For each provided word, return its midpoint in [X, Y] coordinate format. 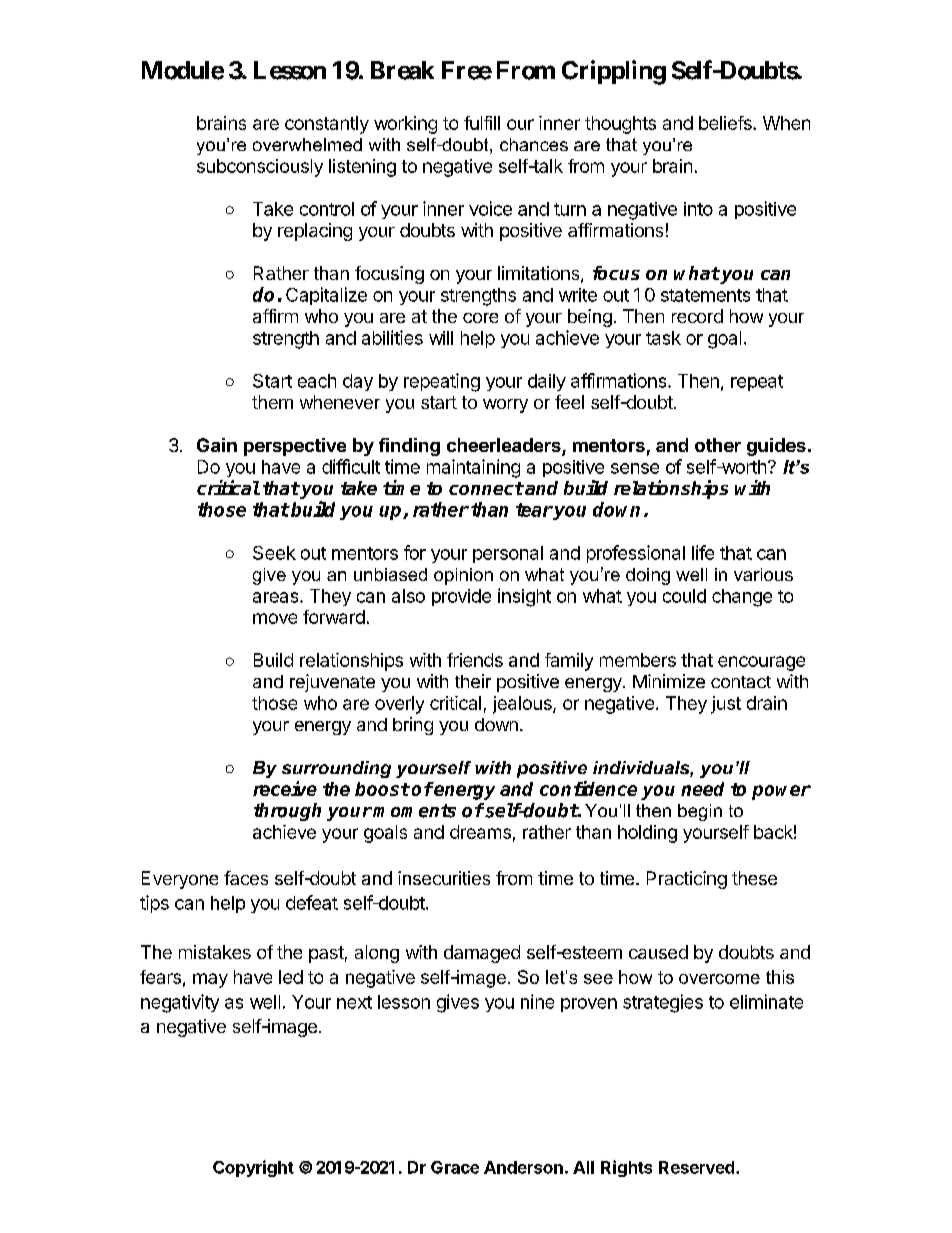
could [684, 596]
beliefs [726, 123]
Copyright [253, 1168]
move [275, 618]
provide [461, 597]
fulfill [482, 123]
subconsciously [260, 168]
